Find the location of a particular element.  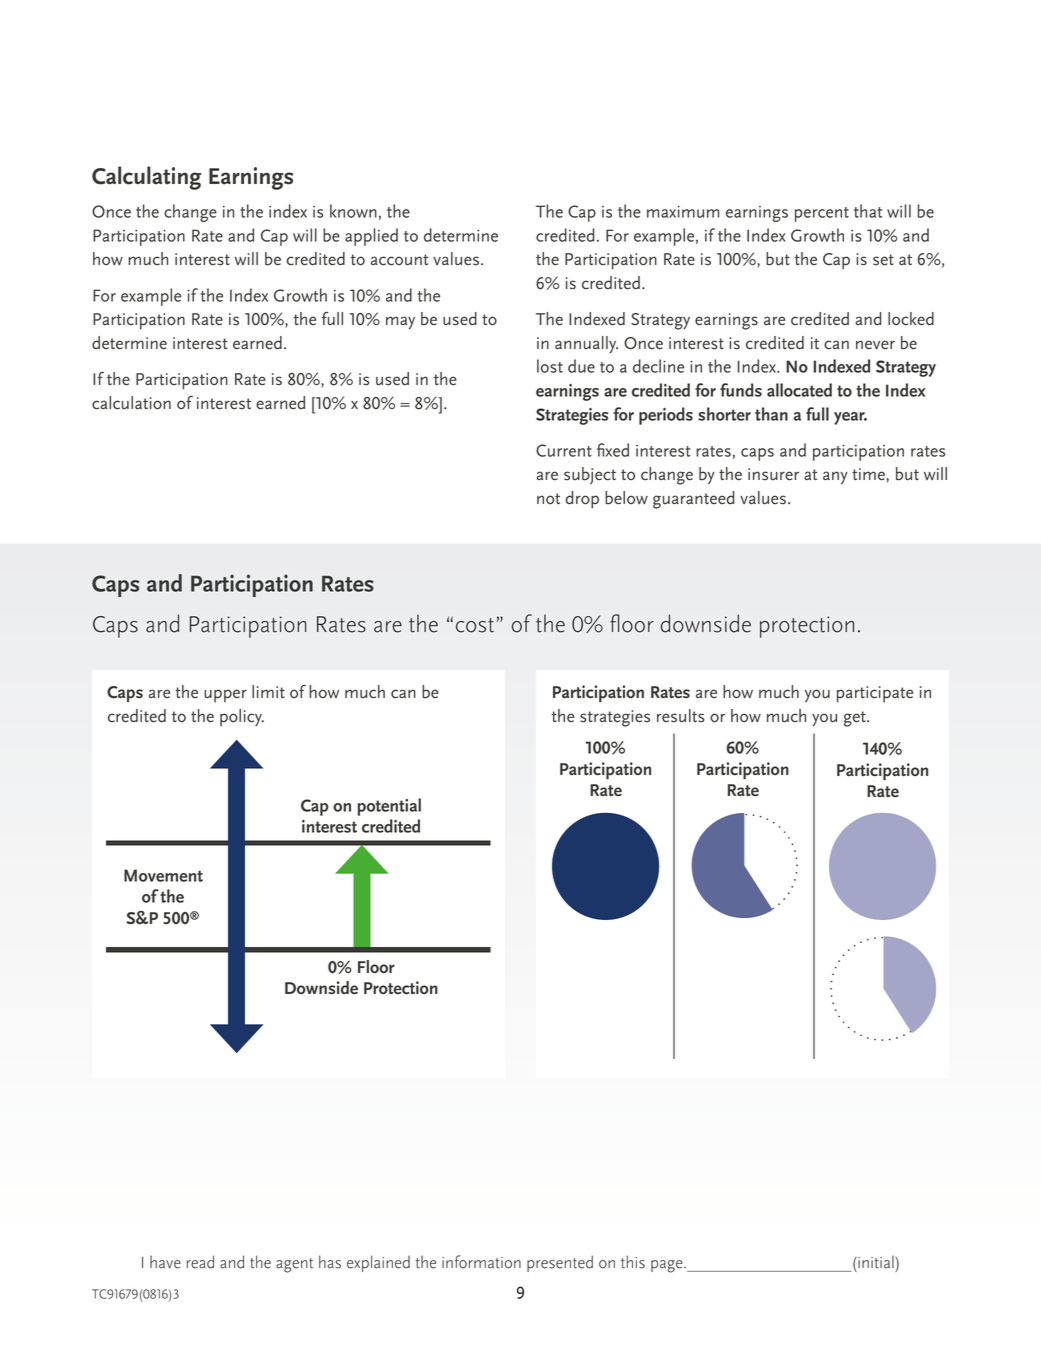

Current is located at coordinates (564, 450).
